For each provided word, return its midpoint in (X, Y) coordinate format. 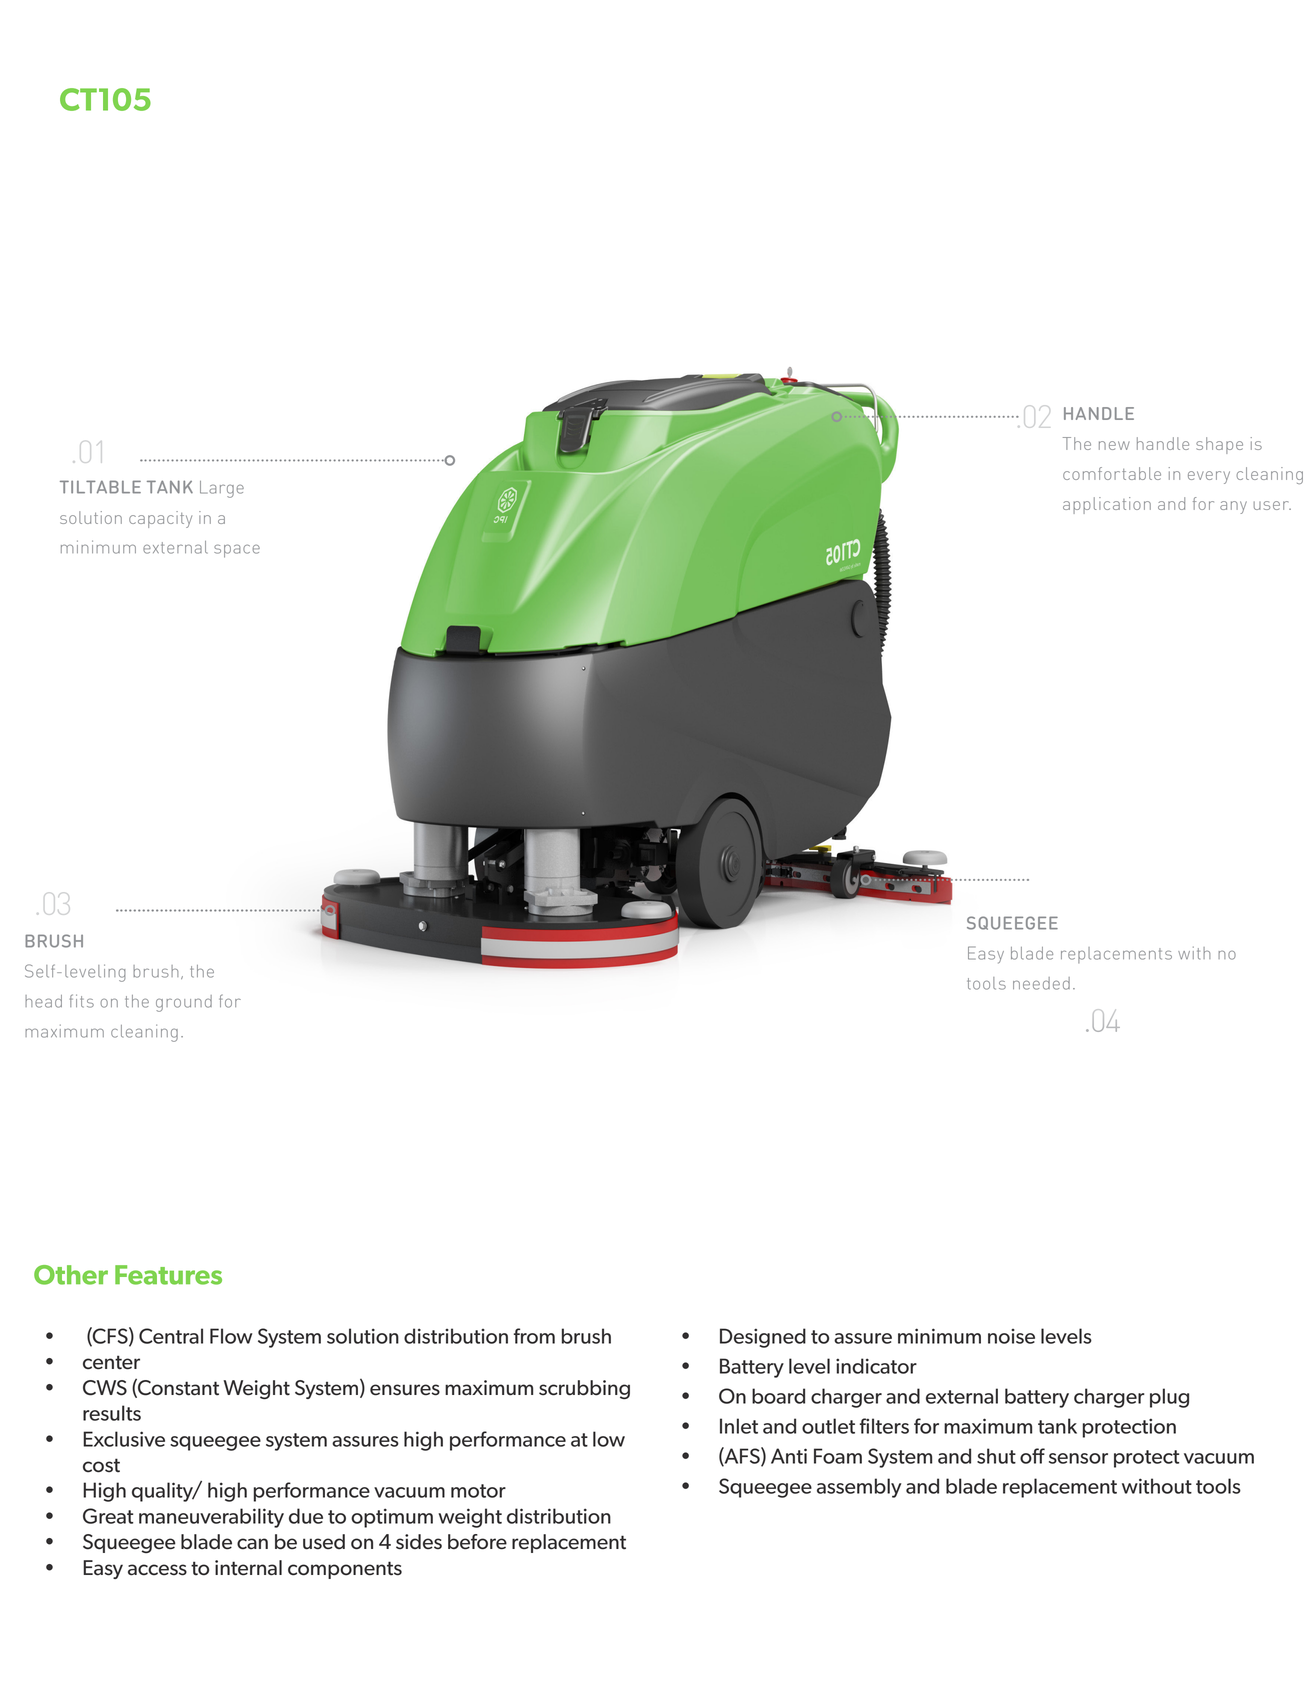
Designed (763, 1338)
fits (82, 1001)
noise (1011, 1336)
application (1107, 505)
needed (1041, 983)
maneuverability (211, 1518)
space (237, 551)
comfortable (1112, 473)
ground (184, 1003)
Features (168, 1275)
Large (222, 489)
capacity (160, 519)
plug (1169, 1398)
